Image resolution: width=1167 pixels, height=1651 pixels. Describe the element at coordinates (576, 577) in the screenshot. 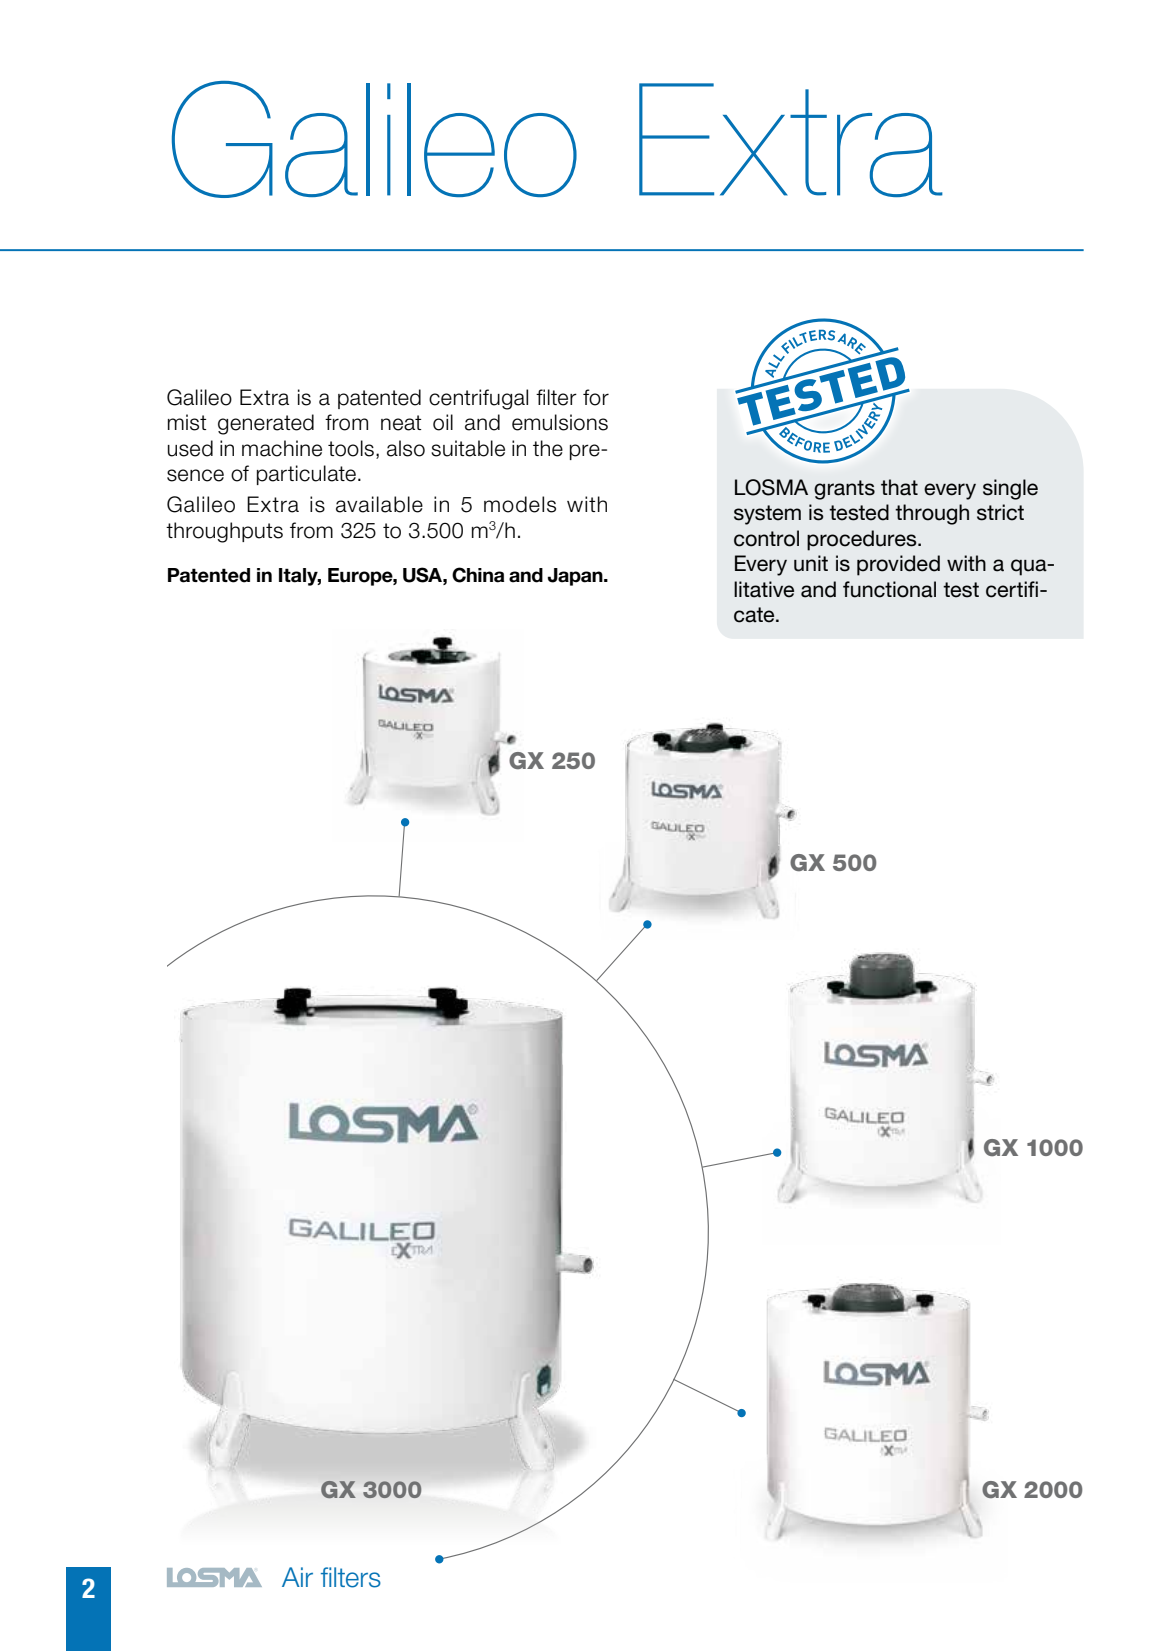

I see `Japan` at that location.
